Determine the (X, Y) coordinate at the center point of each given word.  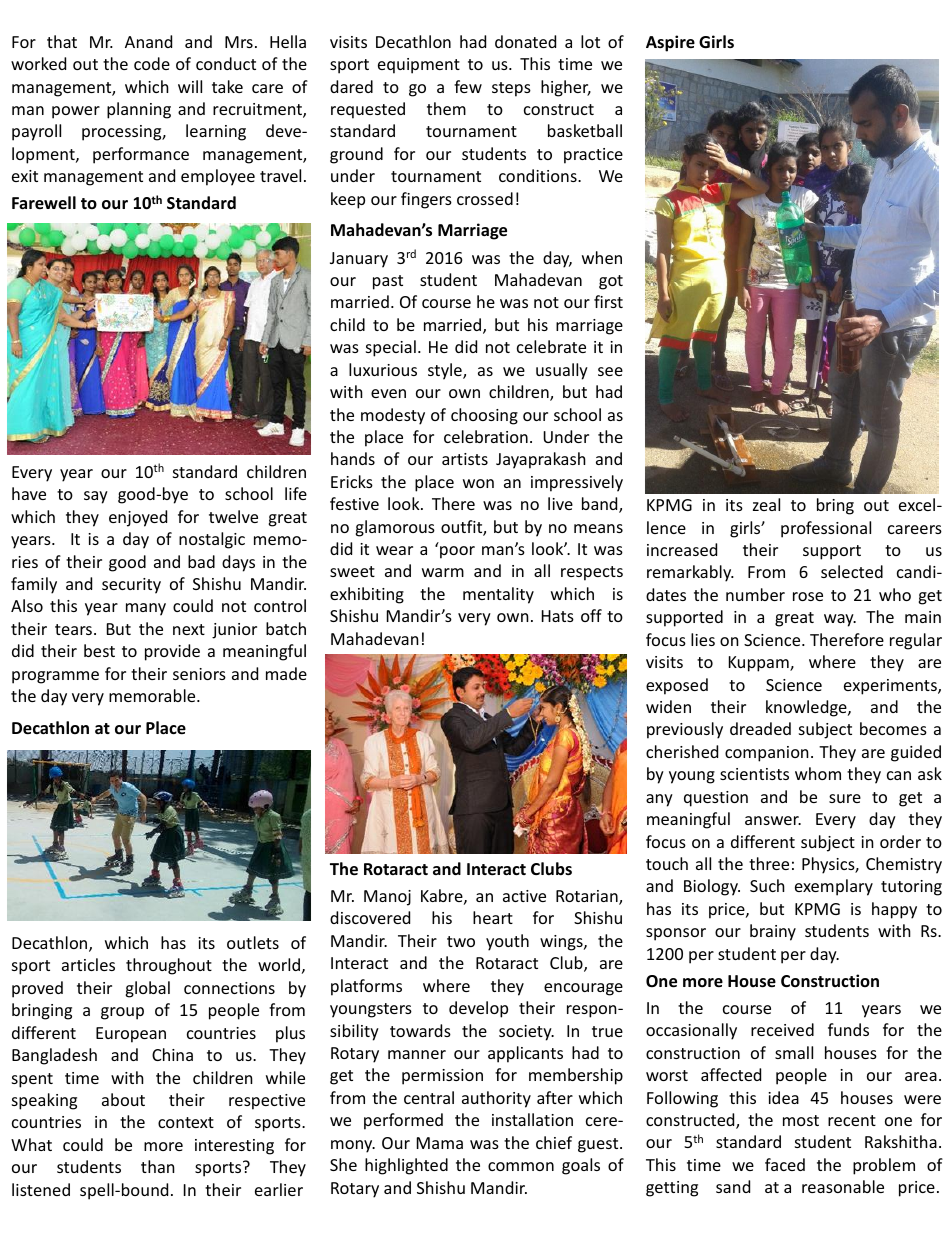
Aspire (670, 43)
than (158, 1166)
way (840, 620)
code (152, 63)
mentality (498, 595)
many (146, 609)
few (468, 86)
